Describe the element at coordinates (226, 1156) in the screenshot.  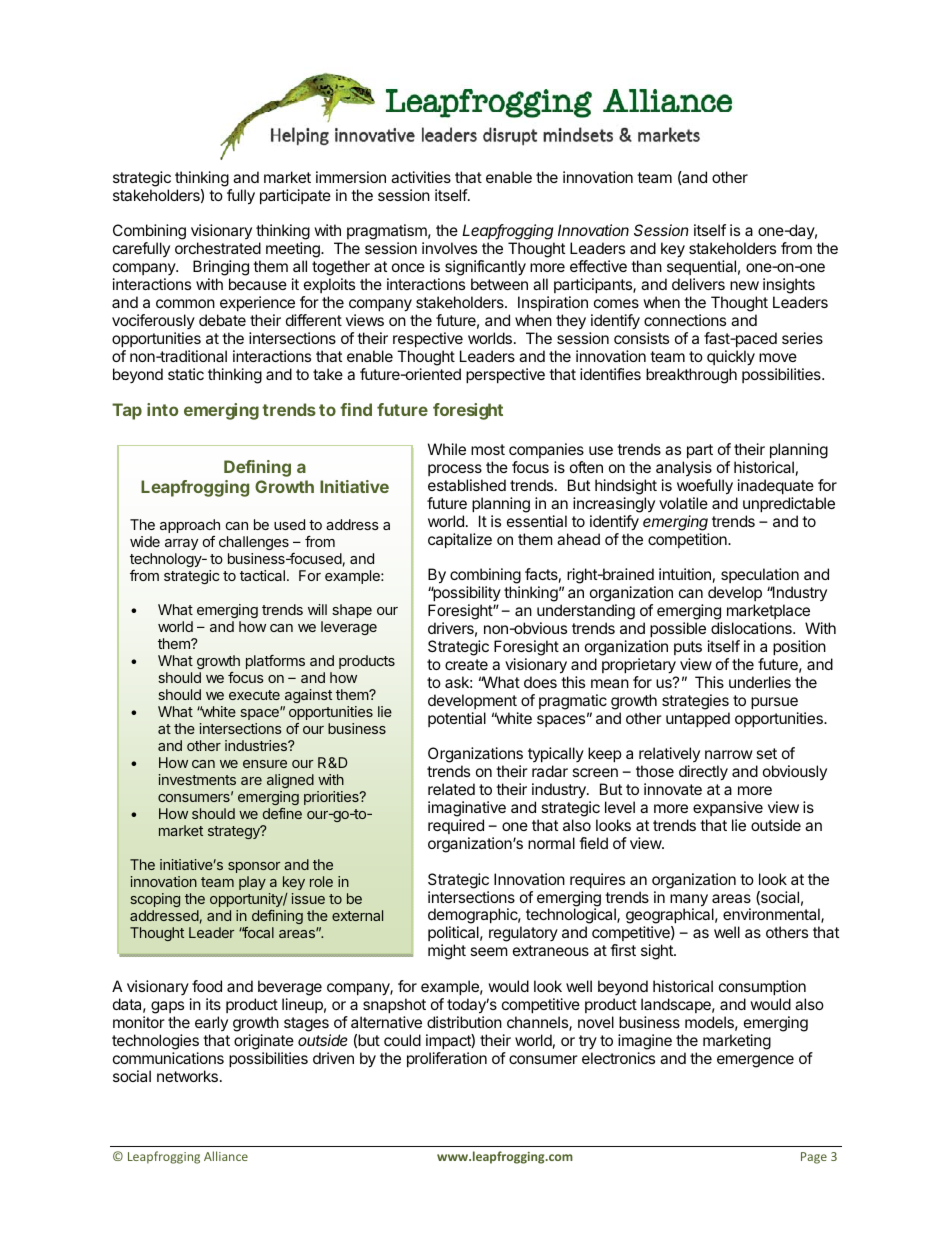
I see `Alliance` at that location.
